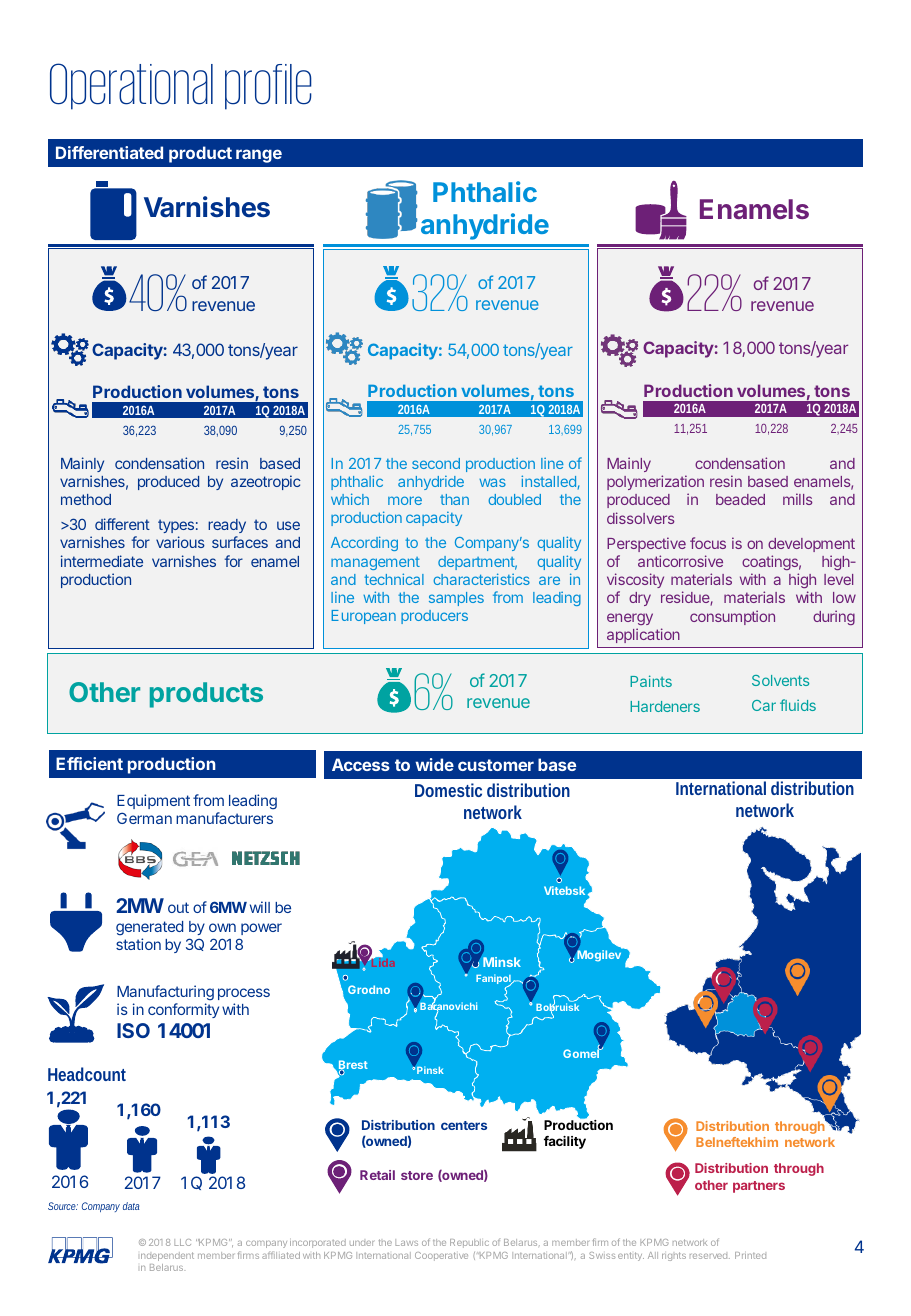 The image size is (911, 1316). What do you see at coordinates (268, 87) in the screenshot?
I see `profile` at bounding box center [268, 87].
